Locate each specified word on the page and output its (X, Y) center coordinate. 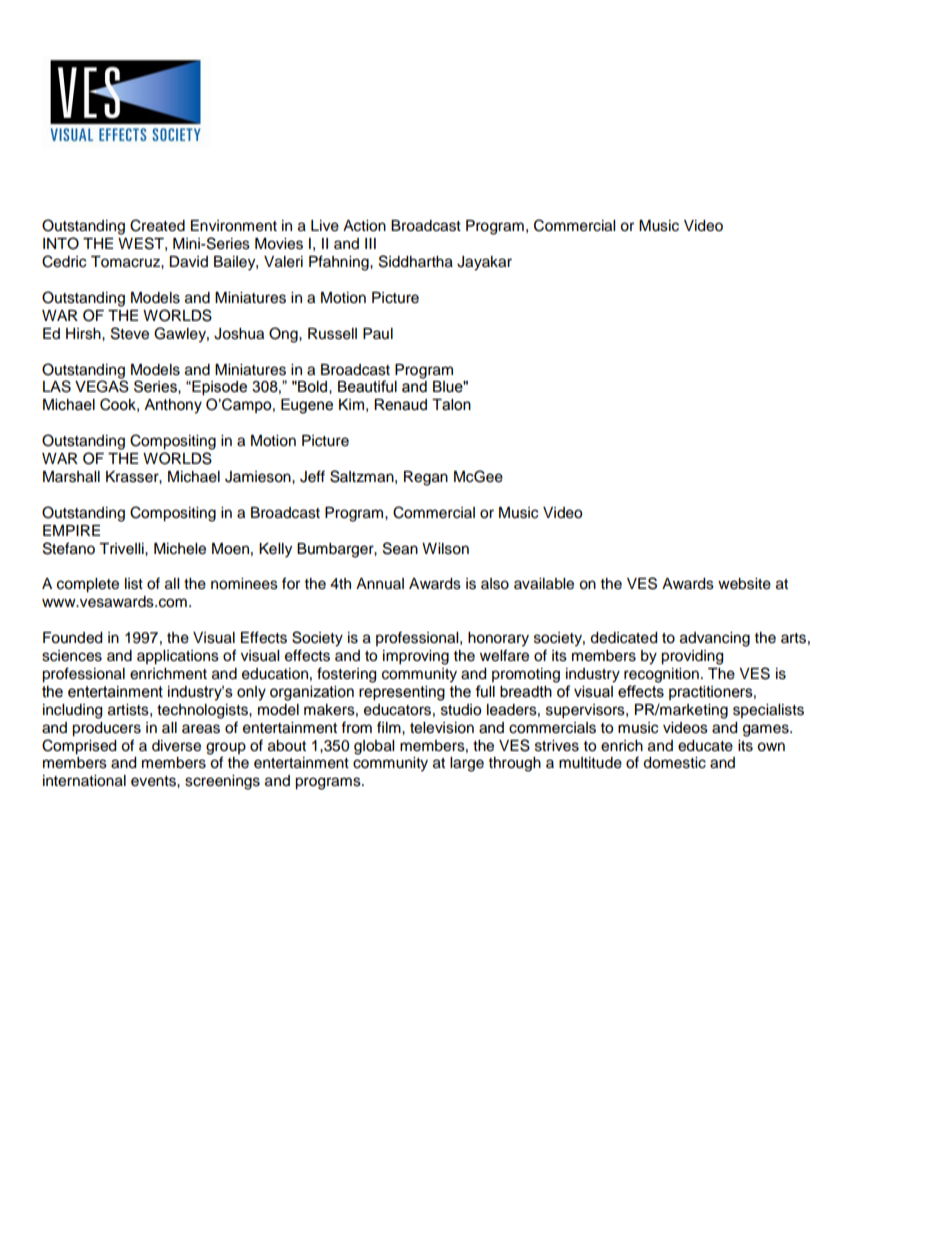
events (154, 781)
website (744, 584)
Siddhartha (416, 261)
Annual (380, 583)
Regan (426, 478)
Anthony (173, 406)
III (370, 243)
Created (157, 225)
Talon (451, 405)
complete (88, 585)
